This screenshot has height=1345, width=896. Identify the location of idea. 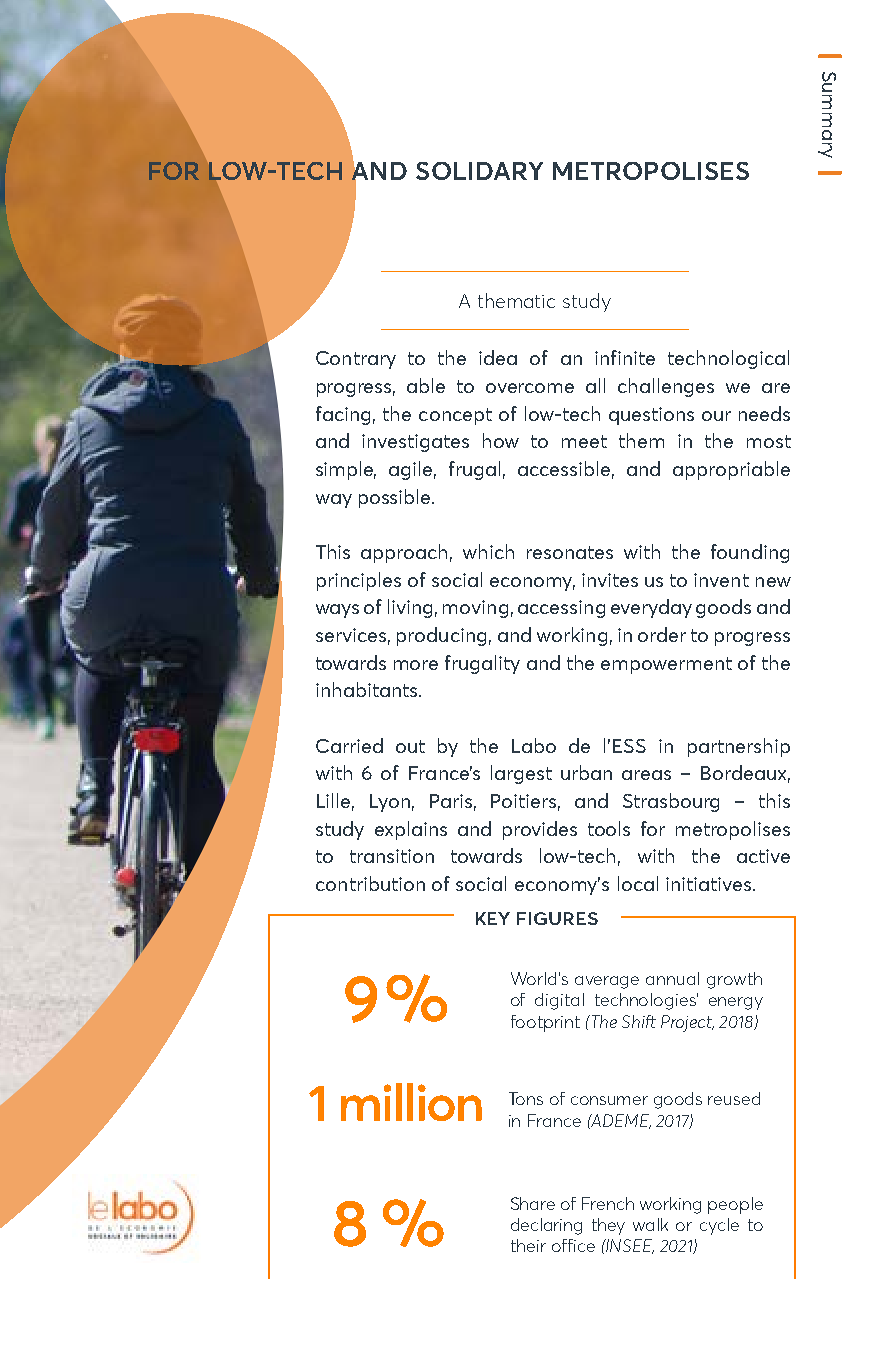
(498, 357).
